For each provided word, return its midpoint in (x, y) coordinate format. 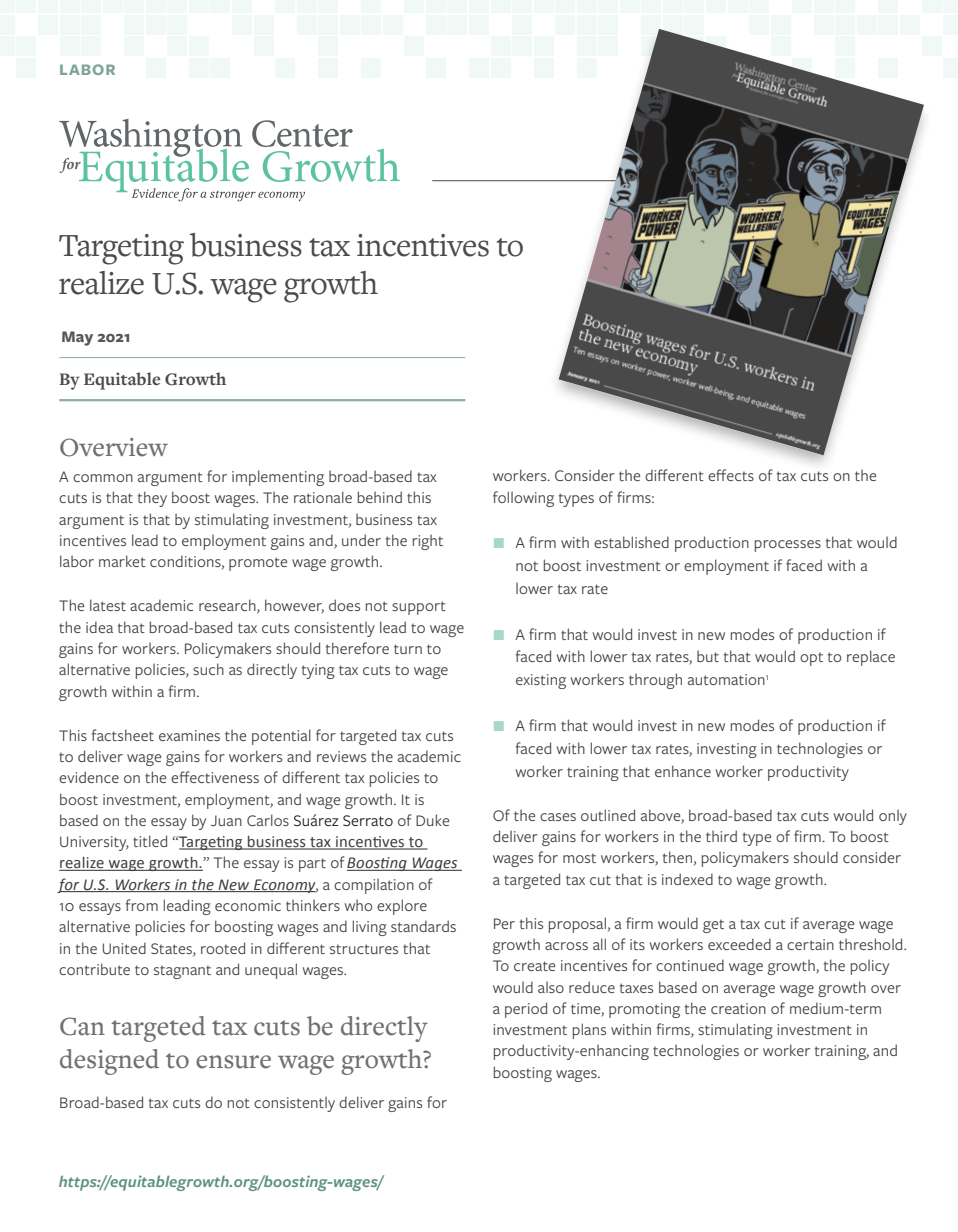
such (208, 669)
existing (541, 681)
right (428, 542)
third (721, 836)
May (77, 338)
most (579, 858)
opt (811, 659)
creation (738, 1008)
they (152, 499)
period (526, 1010)
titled (150, 841)
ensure (233, 1062)
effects (731, 475)
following (523, 499)
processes (788, 546)
